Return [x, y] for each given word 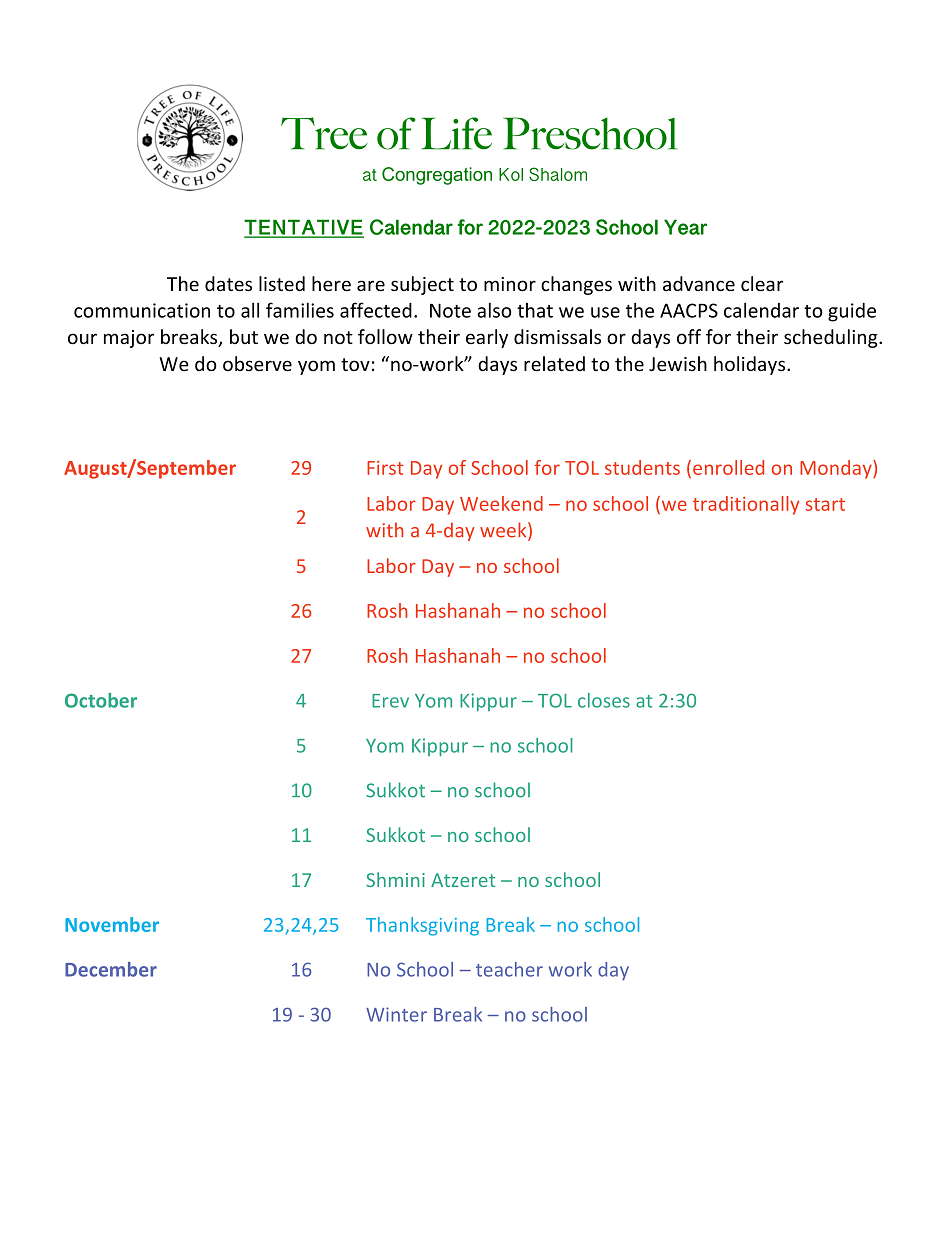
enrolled [728, 467]
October [101, 700]
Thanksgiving [422, 926]
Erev [390, 701]
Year [685, 227]
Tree [324, 133]
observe [257, 364]
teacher [509, 969]
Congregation [437, 176]
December [111, 969]
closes [604, 700]
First [385, 468]
